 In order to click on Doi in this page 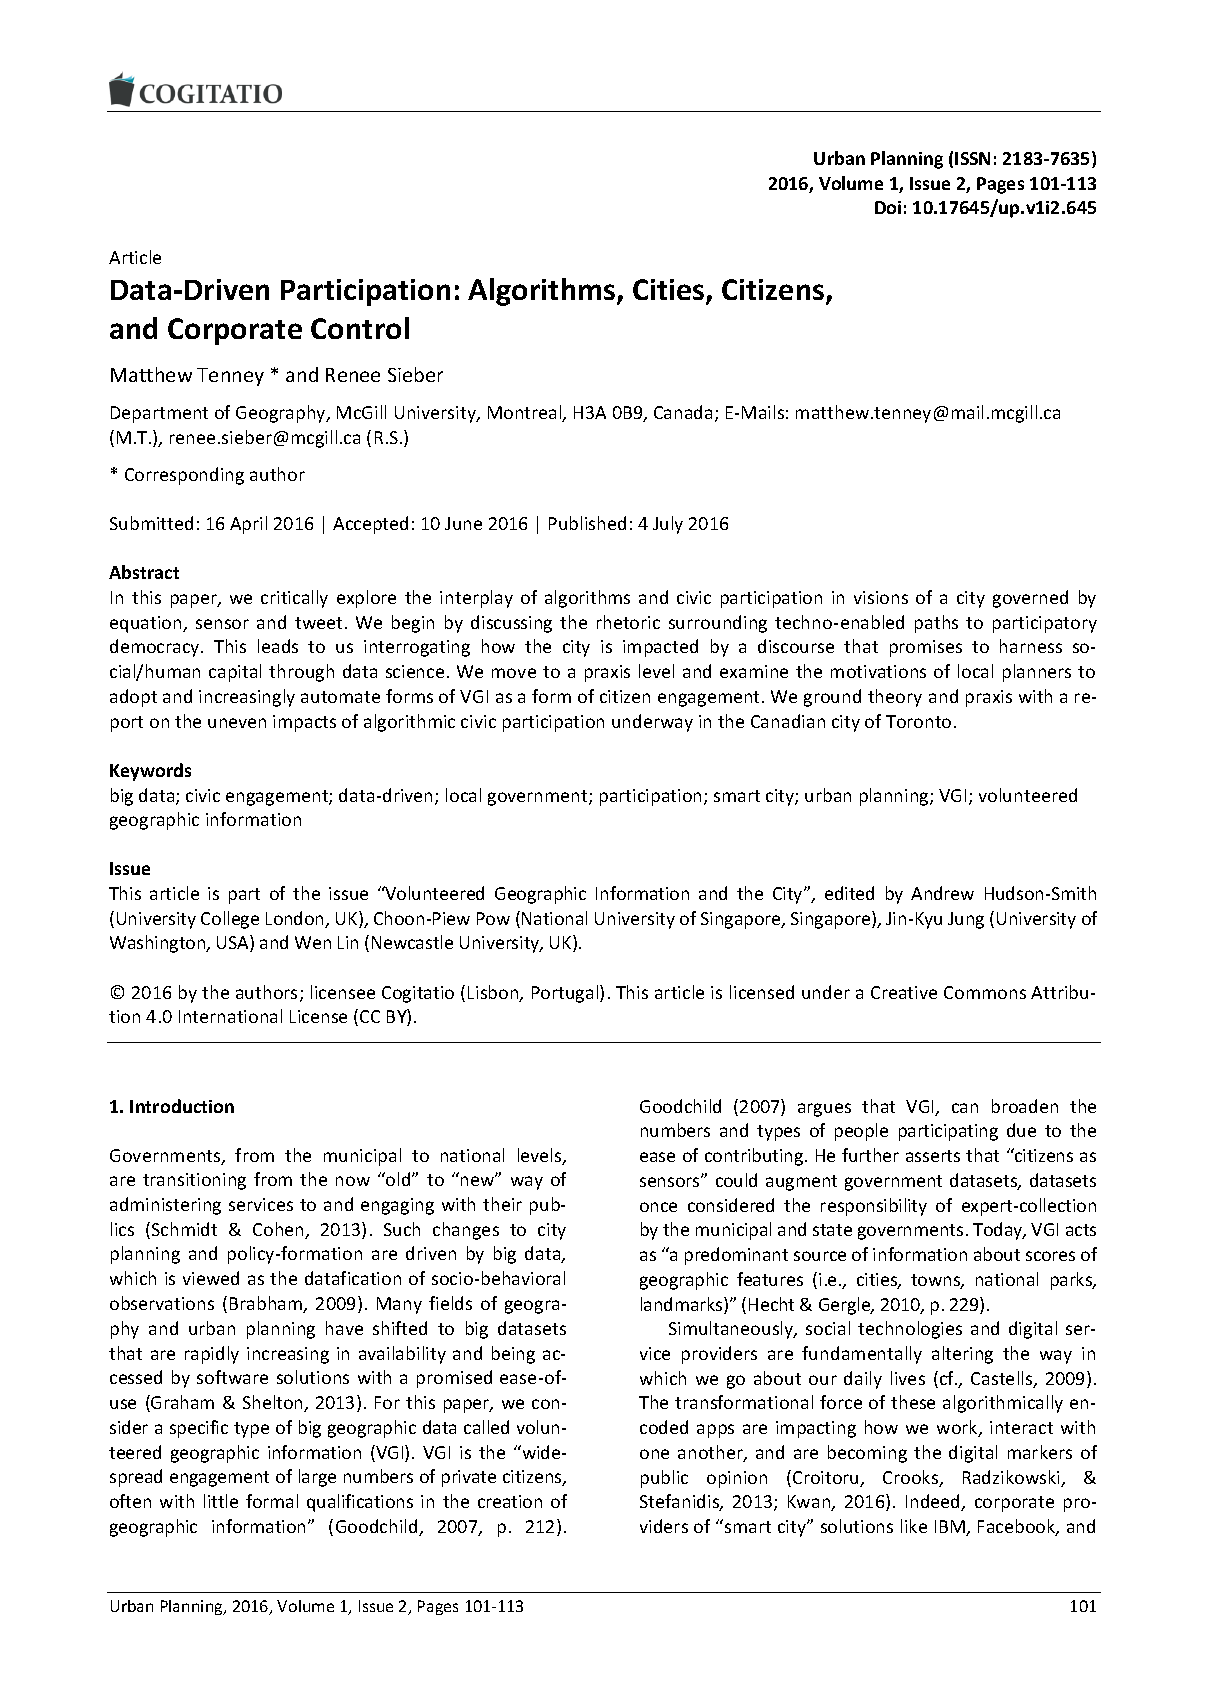, I will do `click(888, 207)`.
